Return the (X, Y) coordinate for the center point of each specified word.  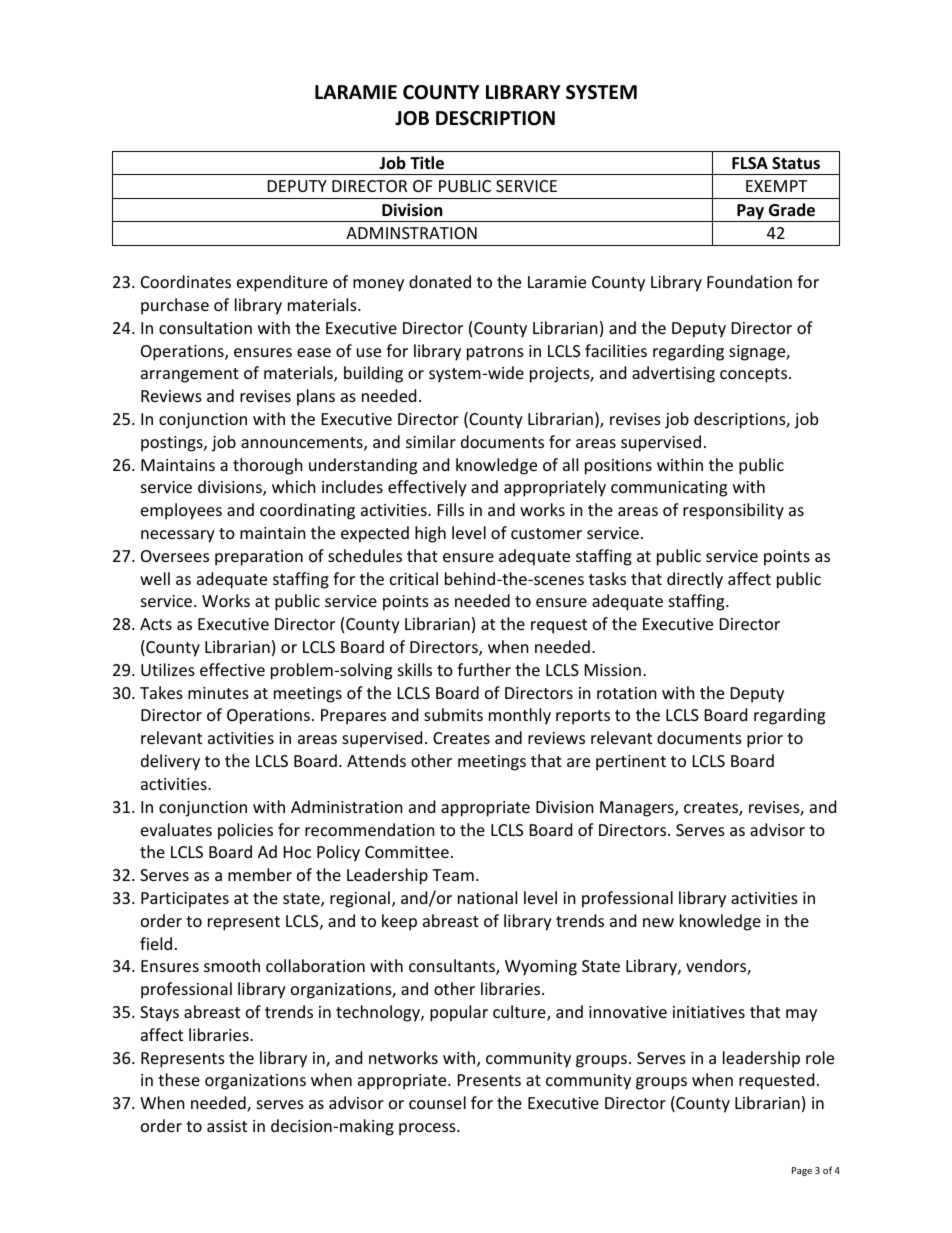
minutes (218, 693)
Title (427, 163)
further (484, 669)
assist (227, 1126)
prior (765, 740)
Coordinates (186, 281)
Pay (751, 213)
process (428, 1129)
